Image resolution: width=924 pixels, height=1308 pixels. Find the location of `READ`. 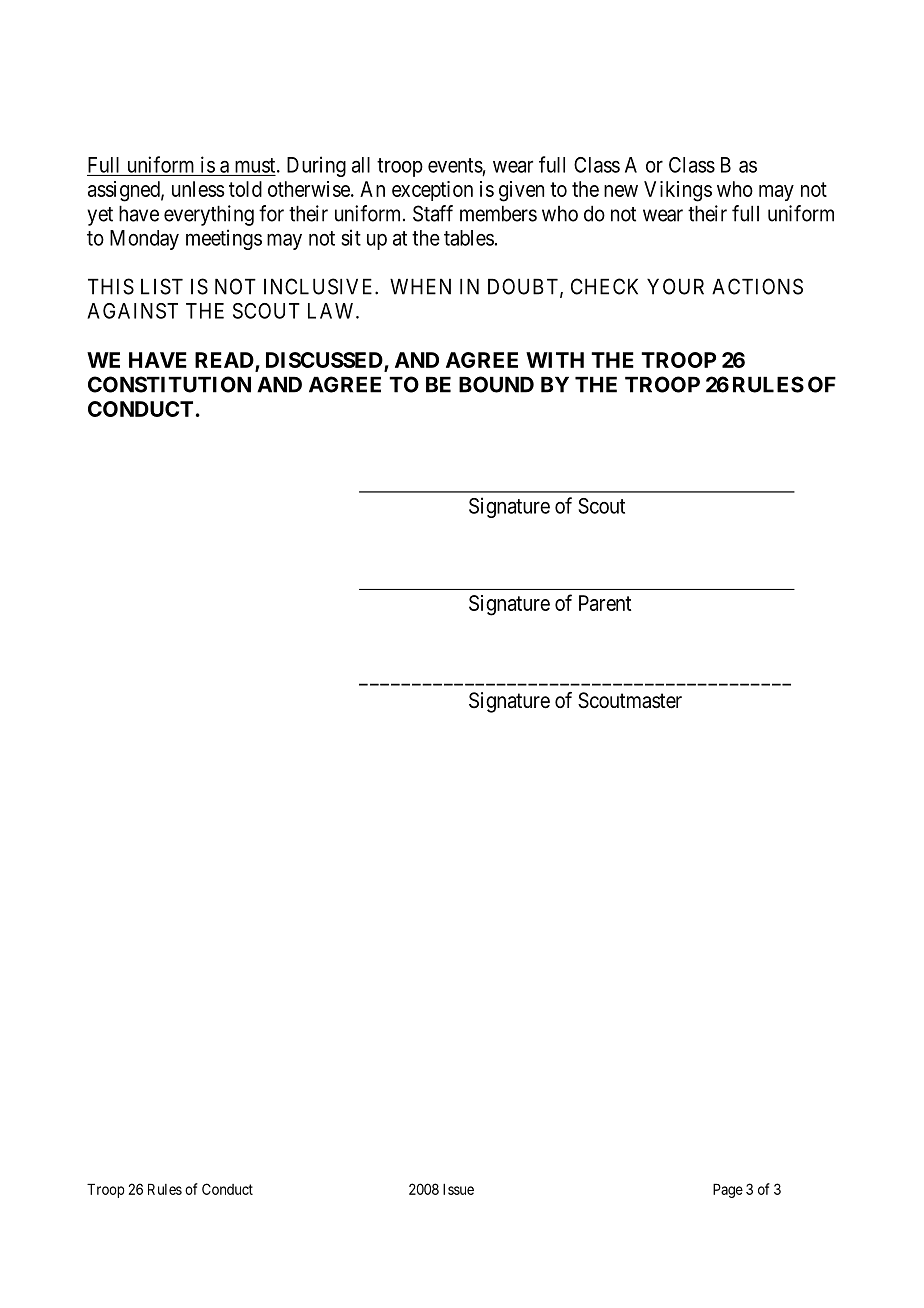

READ is located at coordinates (224, 360).
